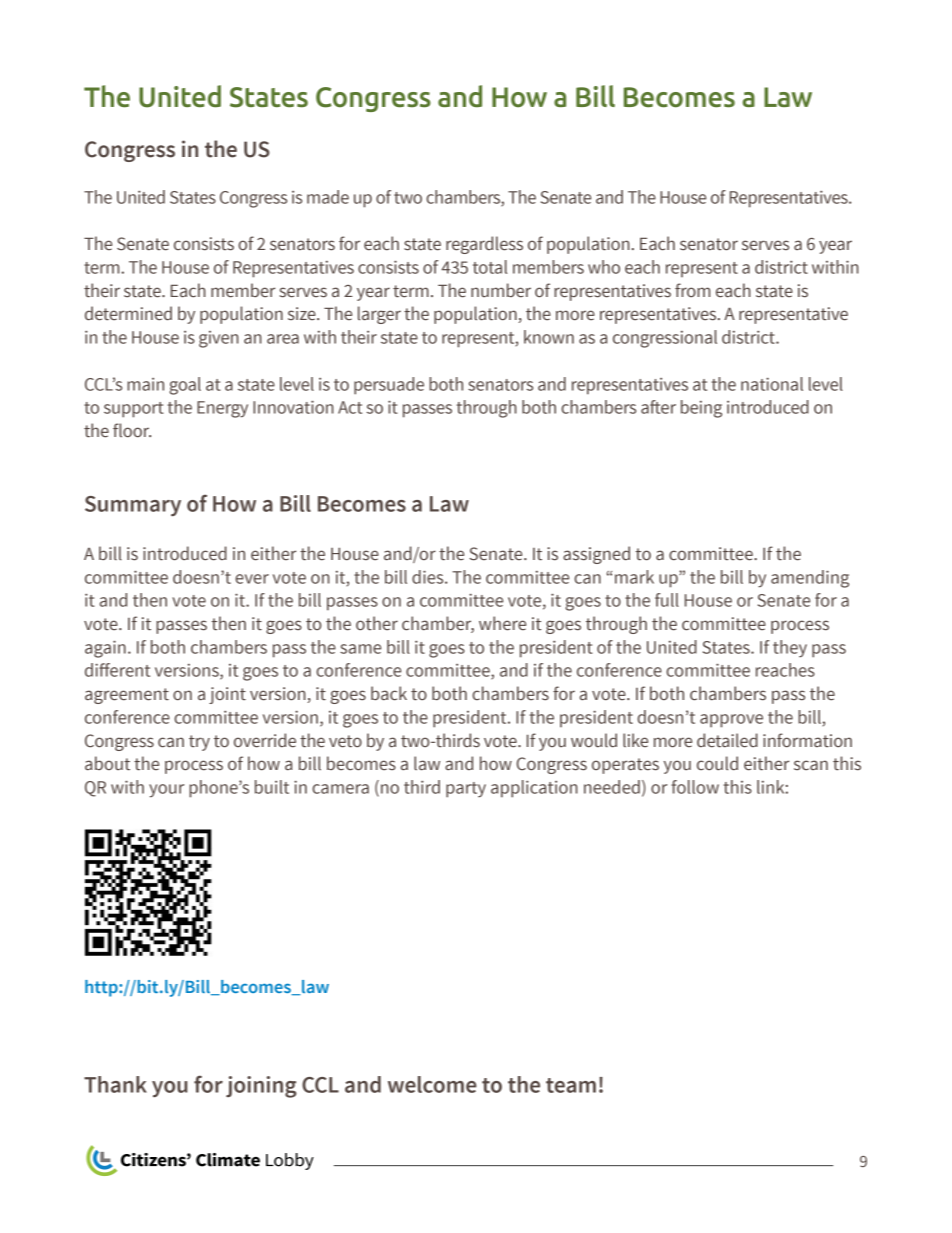  What do you see at coordinates (502, 623) in the image?
I see `where` at bounding box center [502, 623].
